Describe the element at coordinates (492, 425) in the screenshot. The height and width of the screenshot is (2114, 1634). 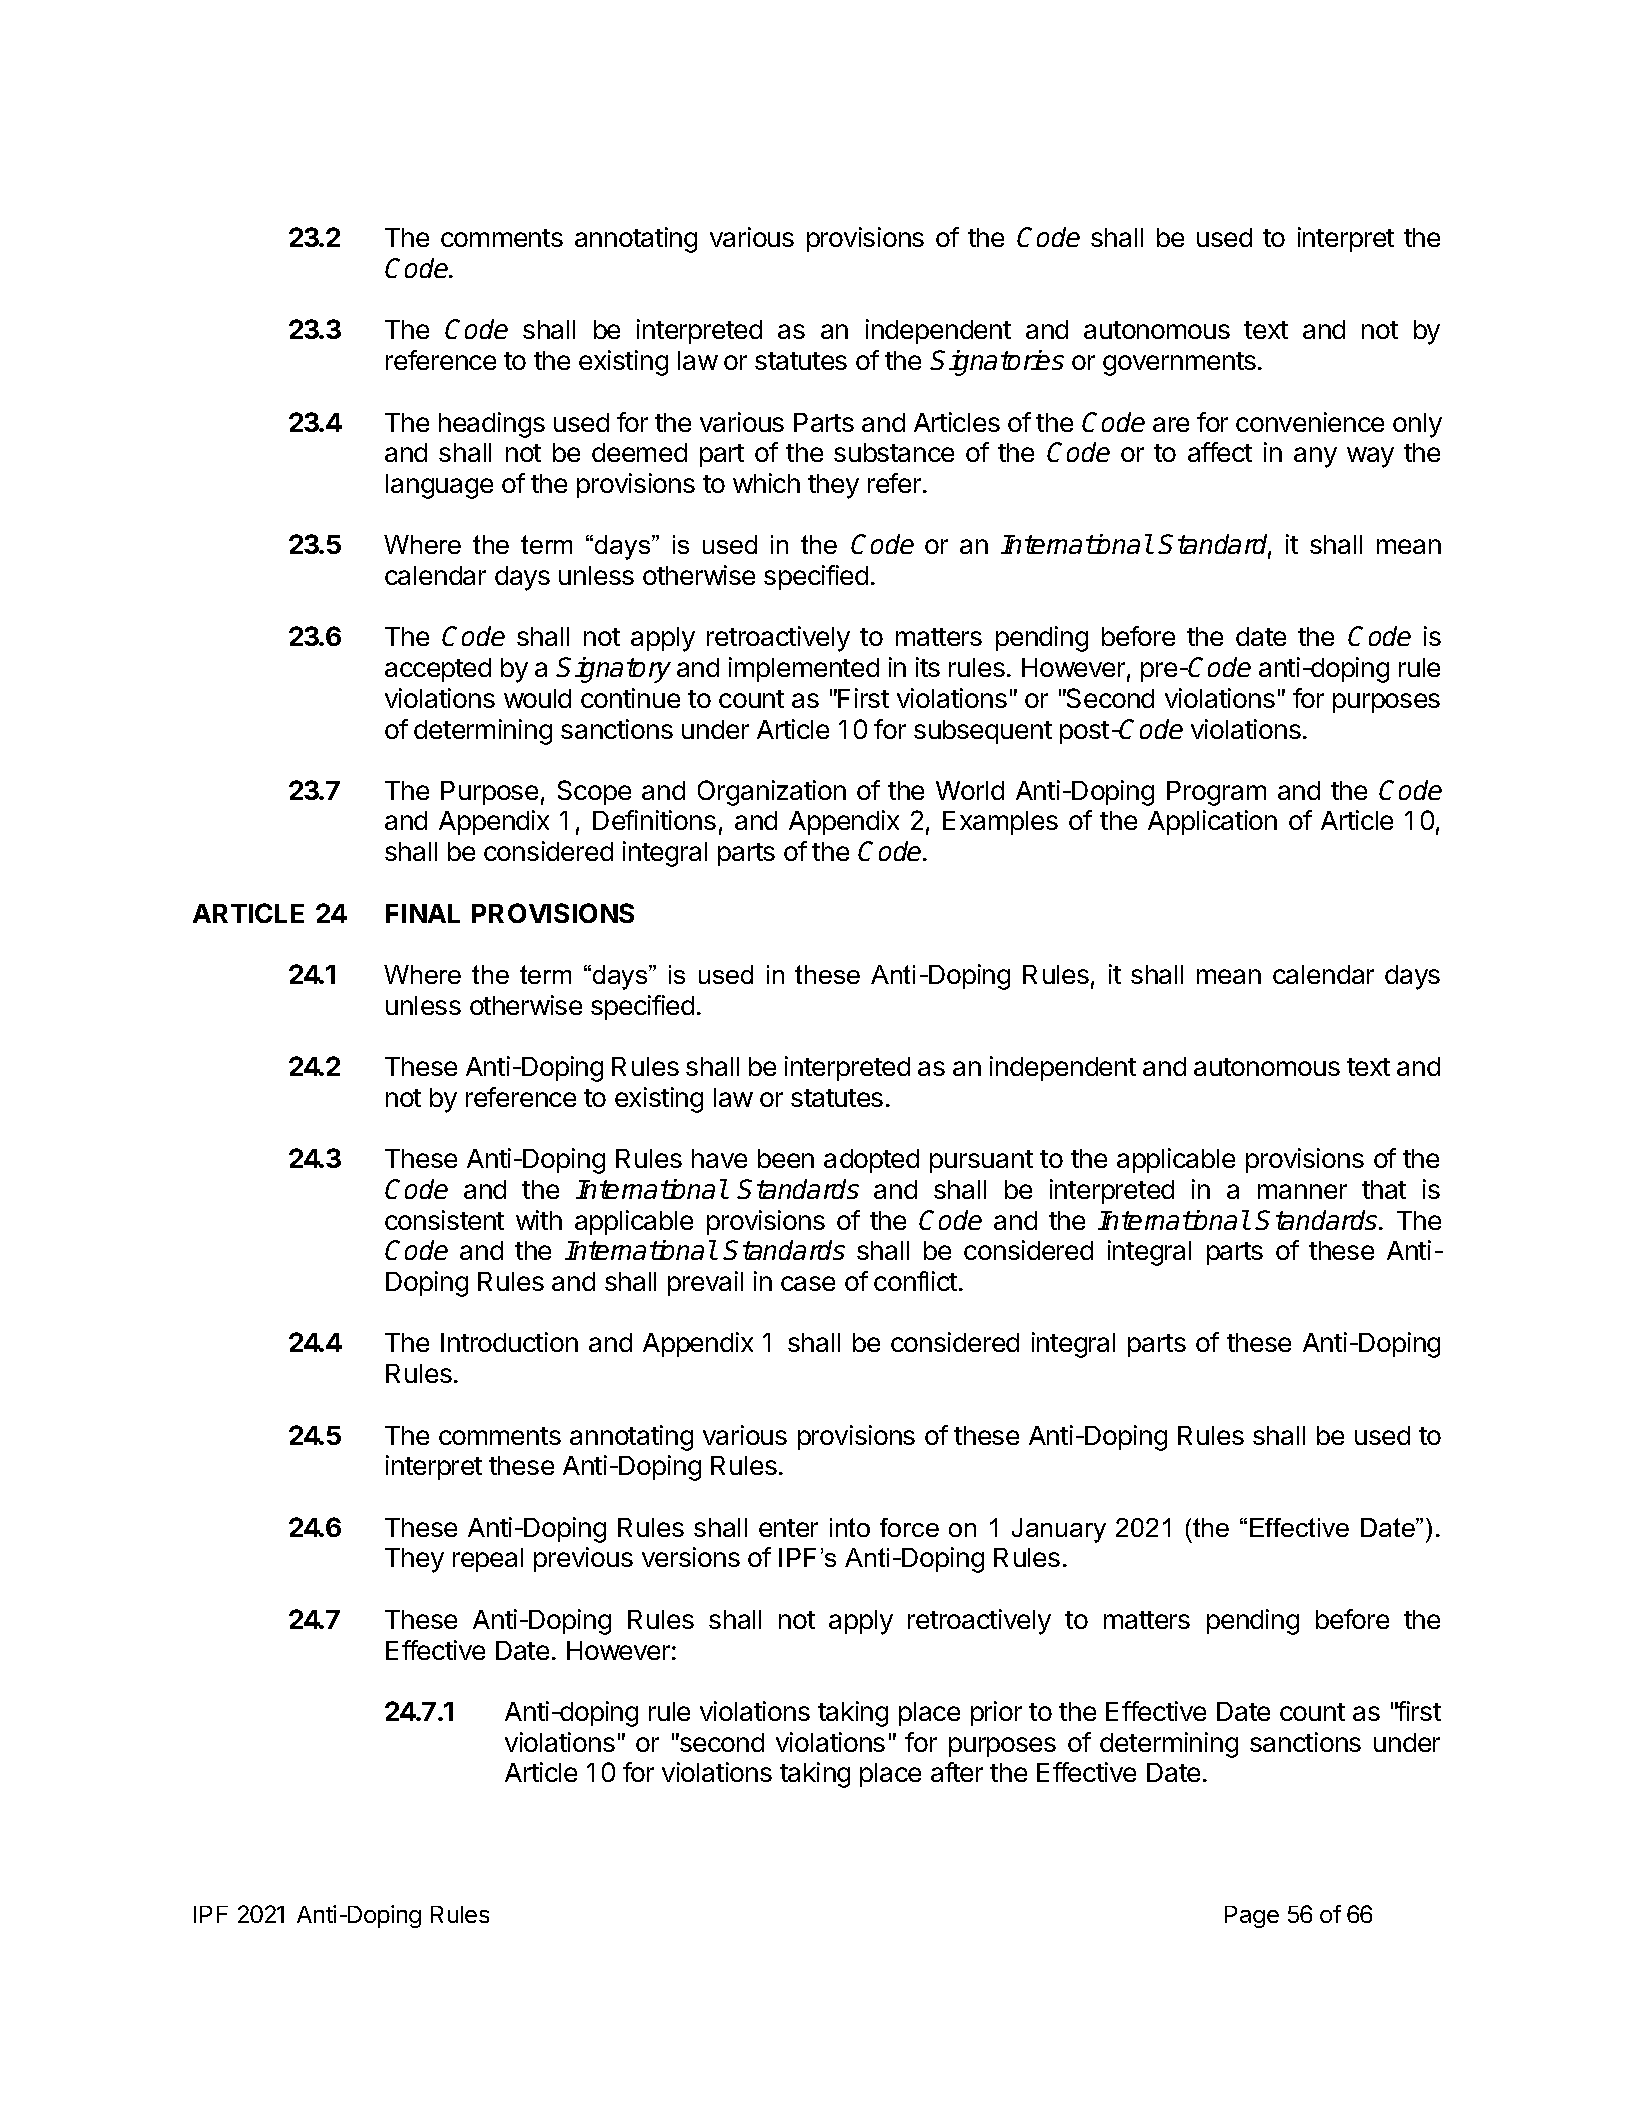
I see `headings` at that location.
